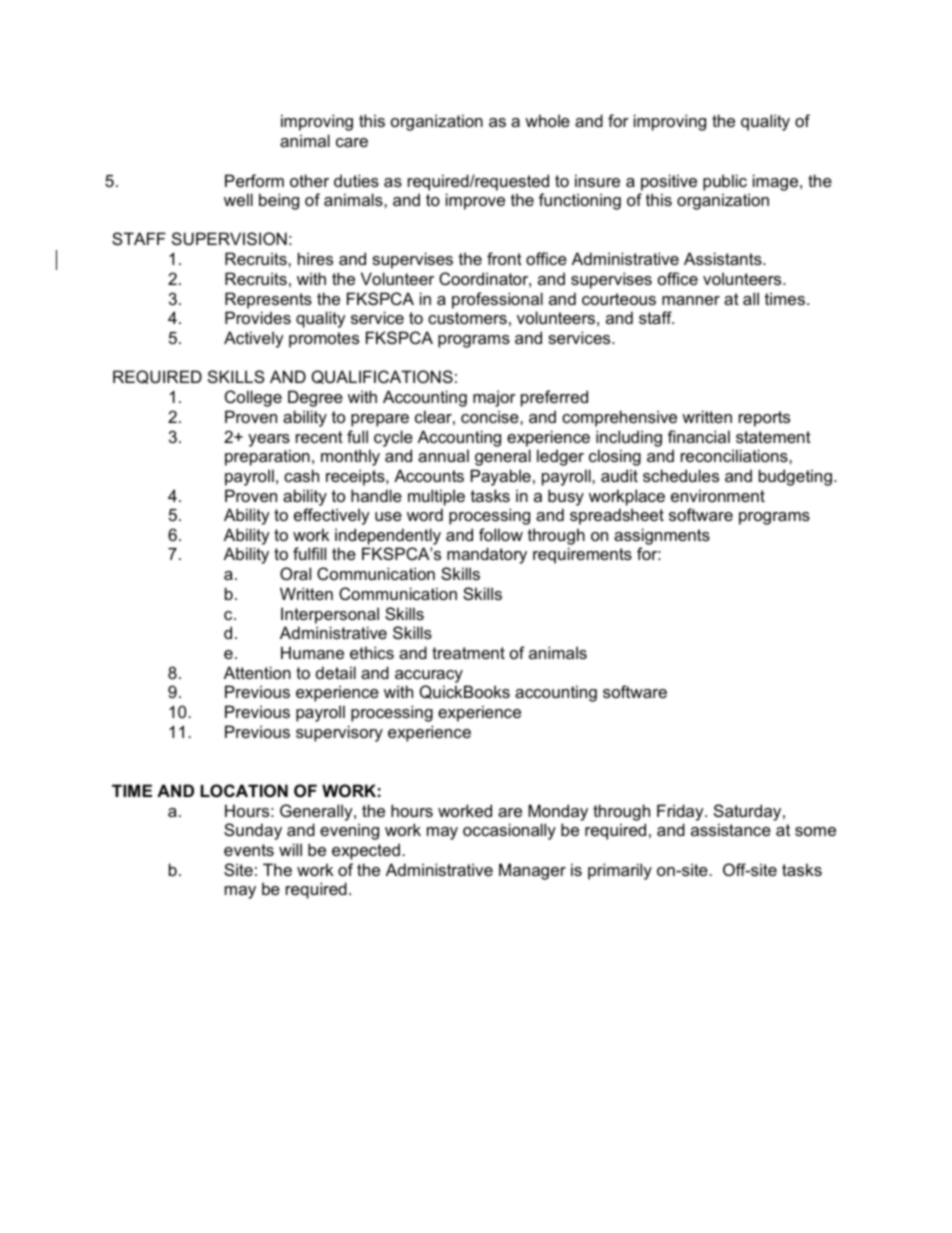  I want to click on environment, so click(718, 495).
